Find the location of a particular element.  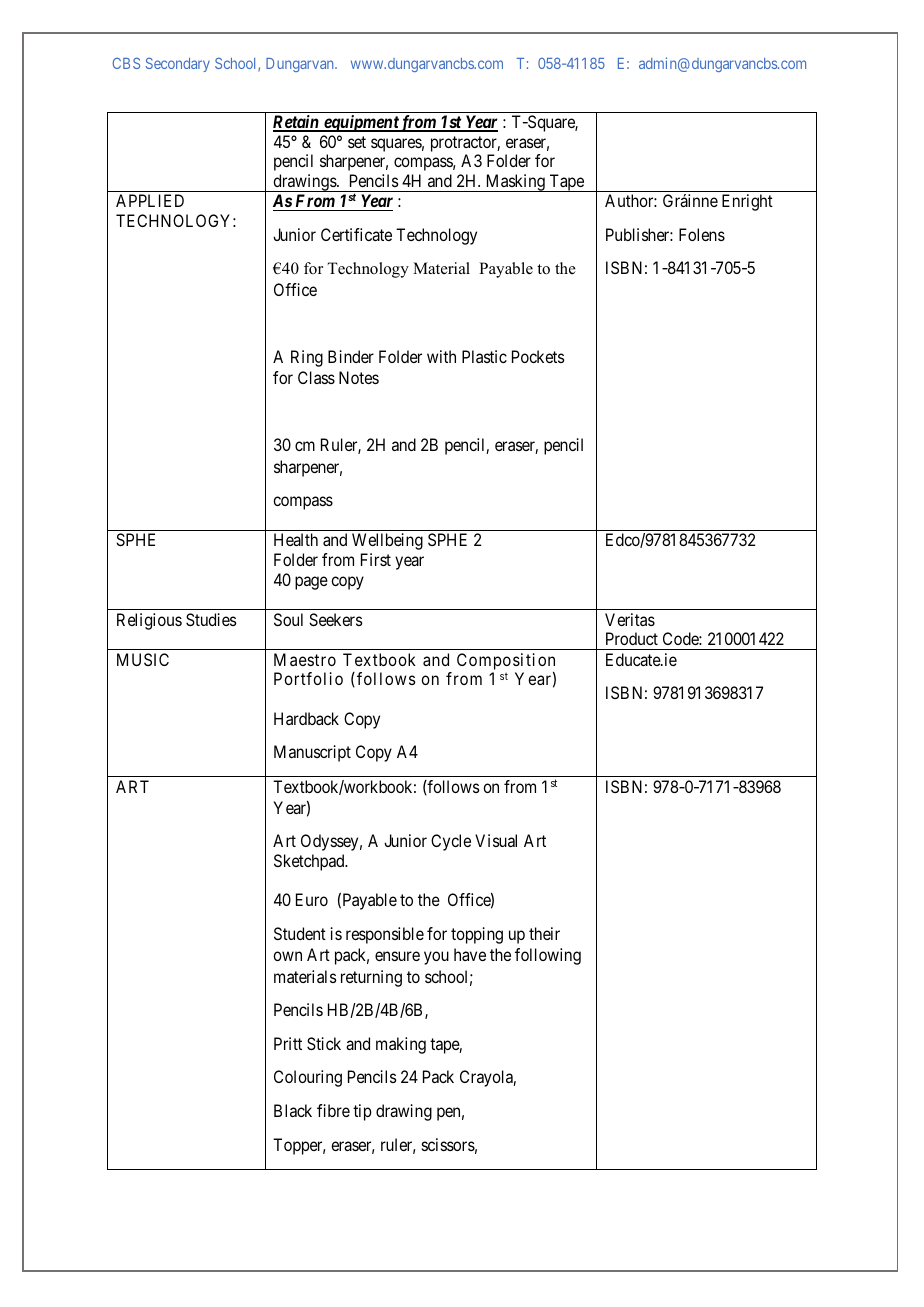

with is located at coordinates (441, 356).
